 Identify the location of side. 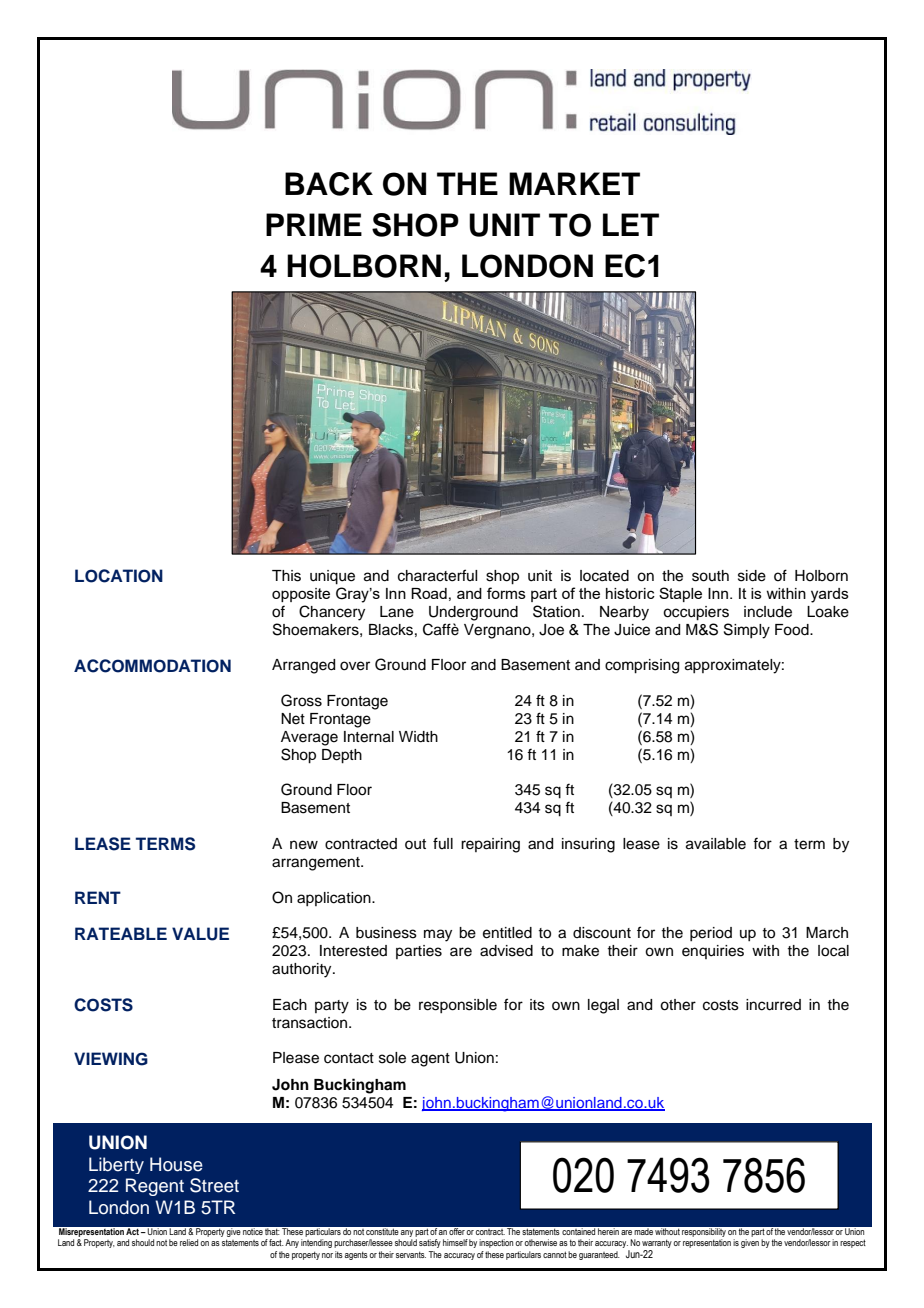
(752, 576).
